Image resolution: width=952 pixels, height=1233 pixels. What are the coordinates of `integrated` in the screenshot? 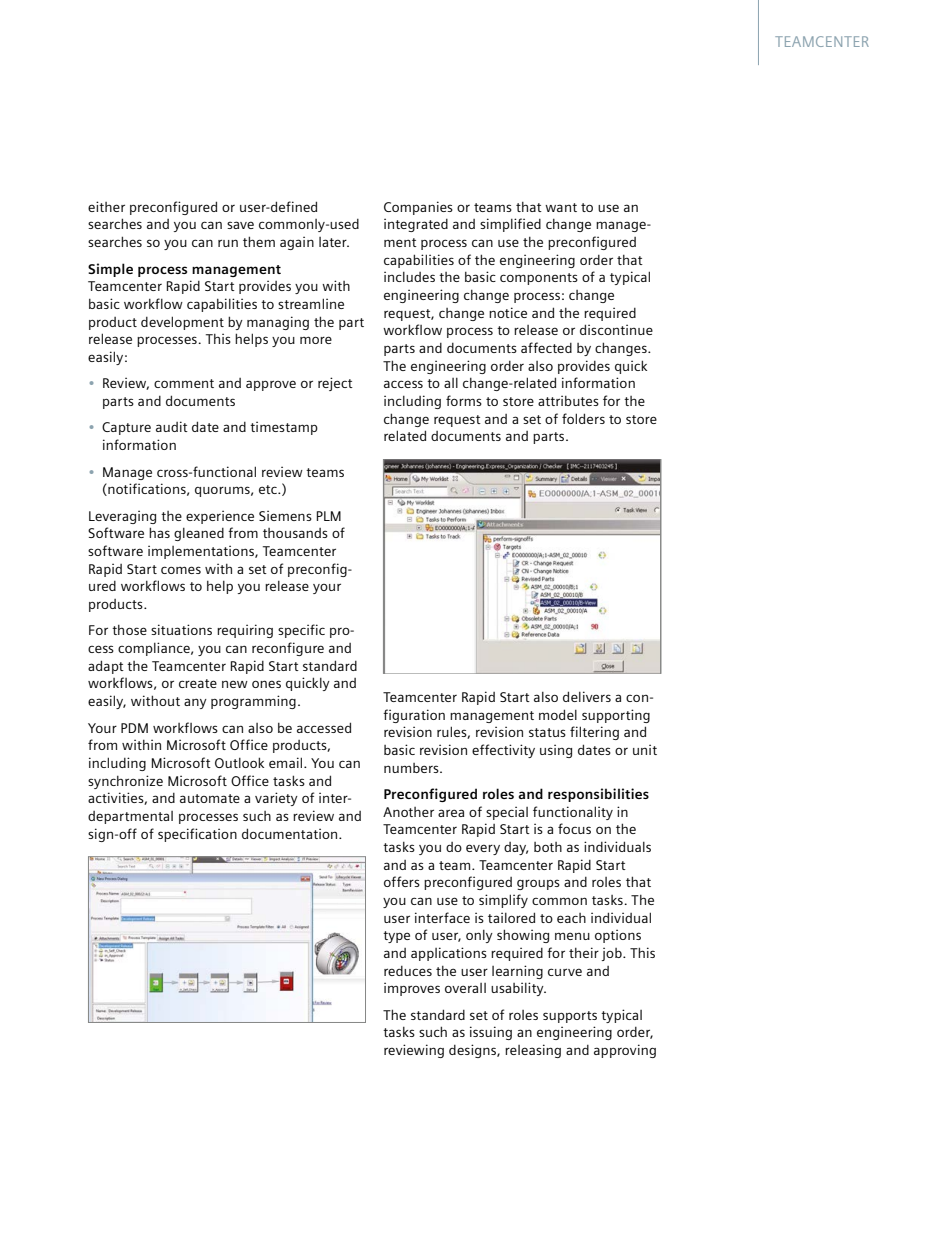 It's located at (416, 225).
